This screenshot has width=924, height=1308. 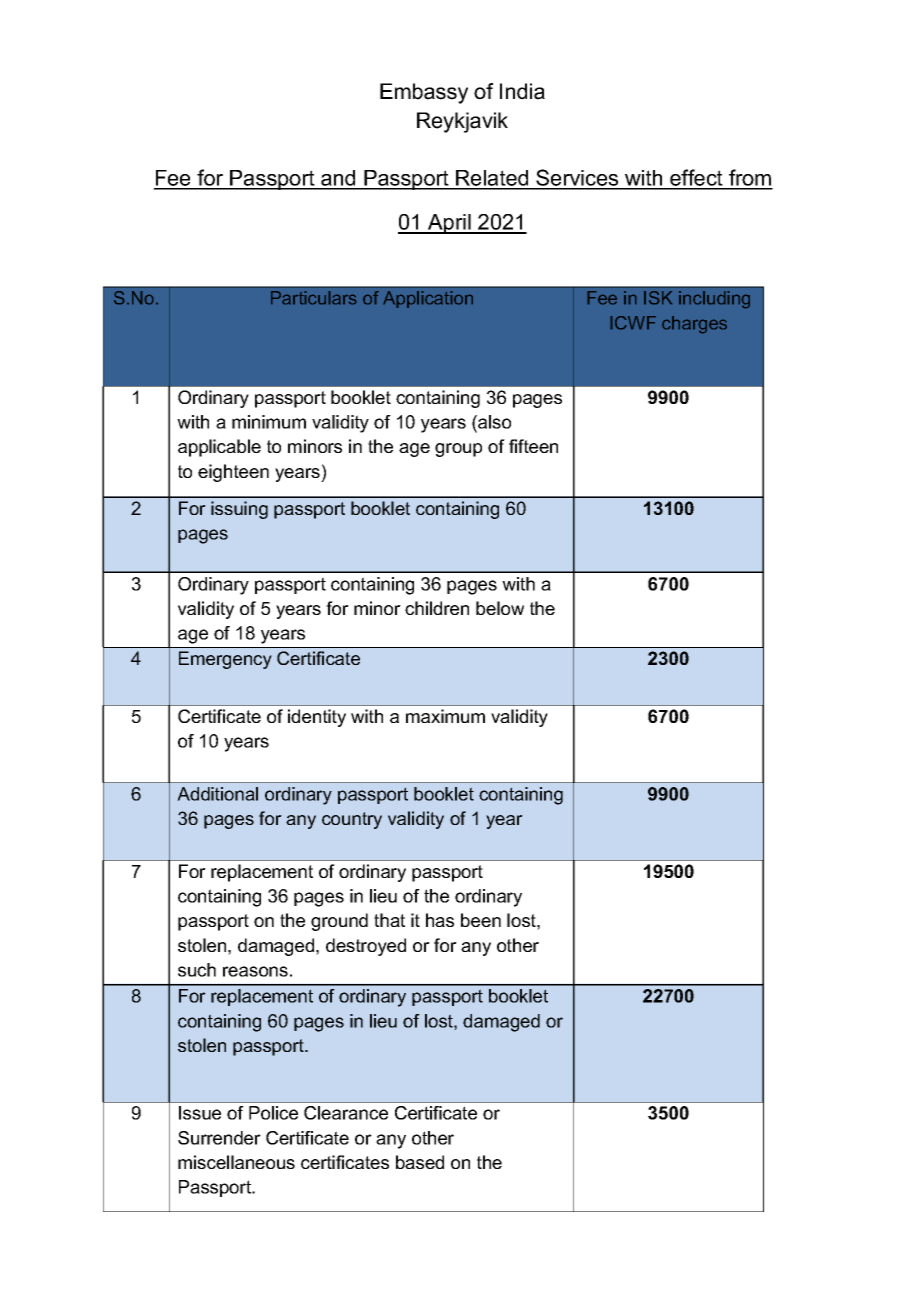 I want to click on Embassy, so click(x=424, y=93).
